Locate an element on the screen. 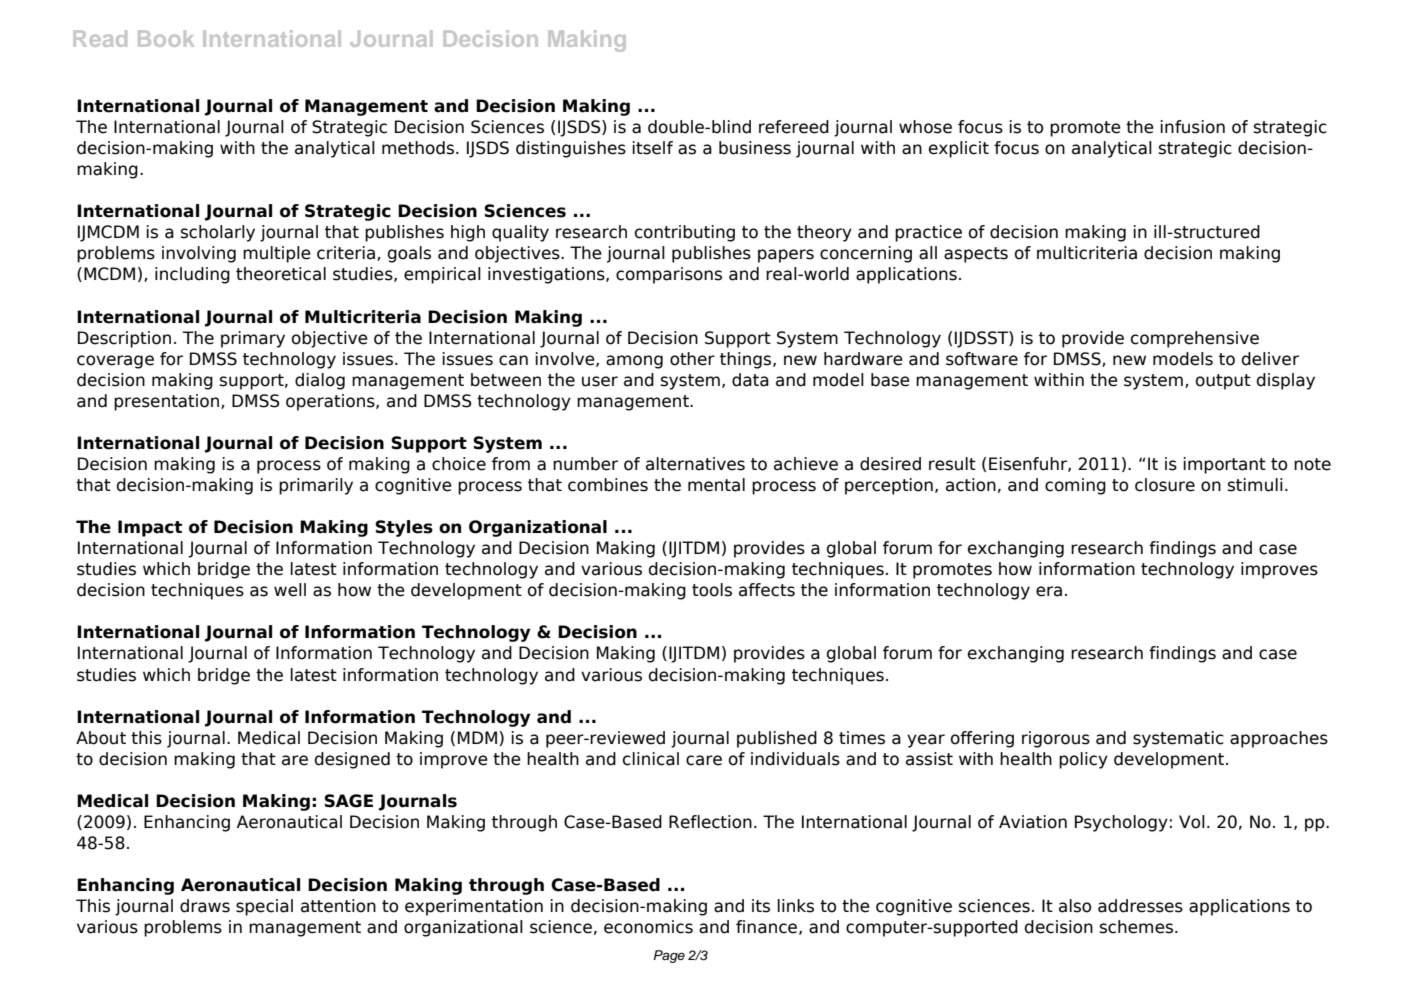 This screenshot has width=1419, height=1003. closure is located at coordinates (1165, 485).
